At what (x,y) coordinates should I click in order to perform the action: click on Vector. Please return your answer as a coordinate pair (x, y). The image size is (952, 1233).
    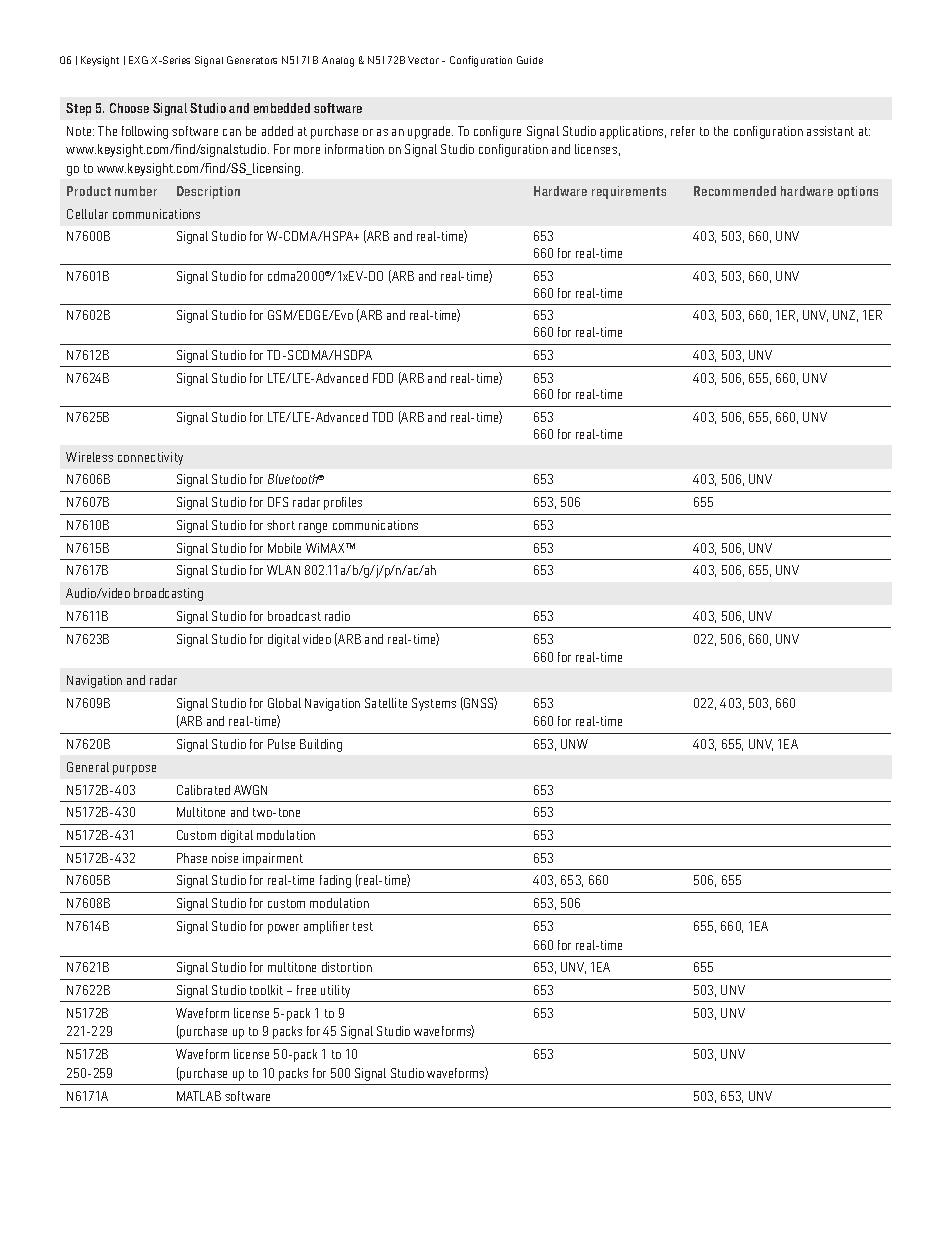
    Looking at the image, I should click on (423, 60).
